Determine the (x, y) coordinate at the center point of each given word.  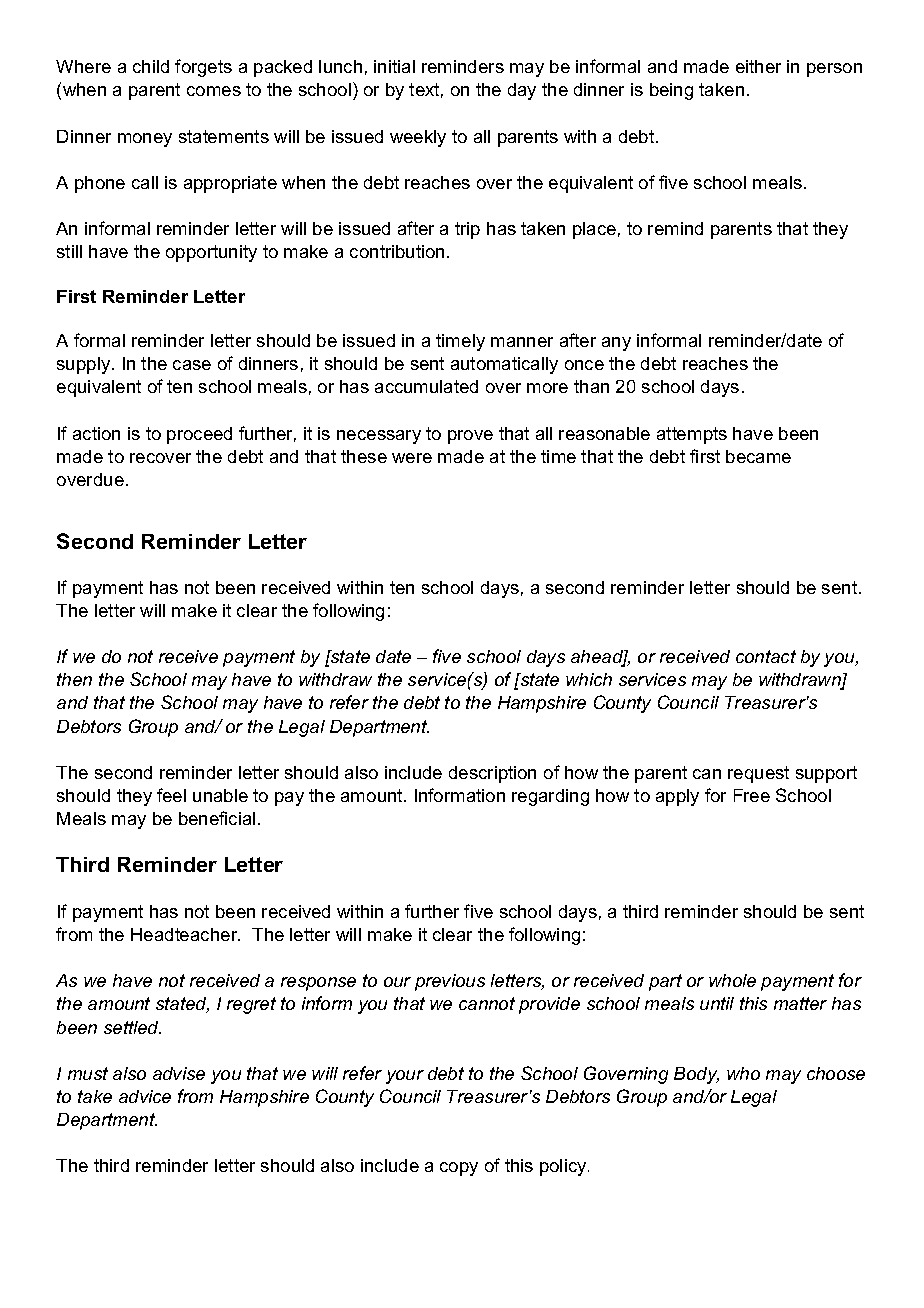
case (192, 365)
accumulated (426, 386)
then (74, 679)
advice (145, 1096)
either (758, 66)
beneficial (217, 818)
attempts (692, 435)
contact (766, 656)
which (589, 679)
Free (752, 795)
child (151, 66)
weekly (418, 138)
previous (450, 982)
